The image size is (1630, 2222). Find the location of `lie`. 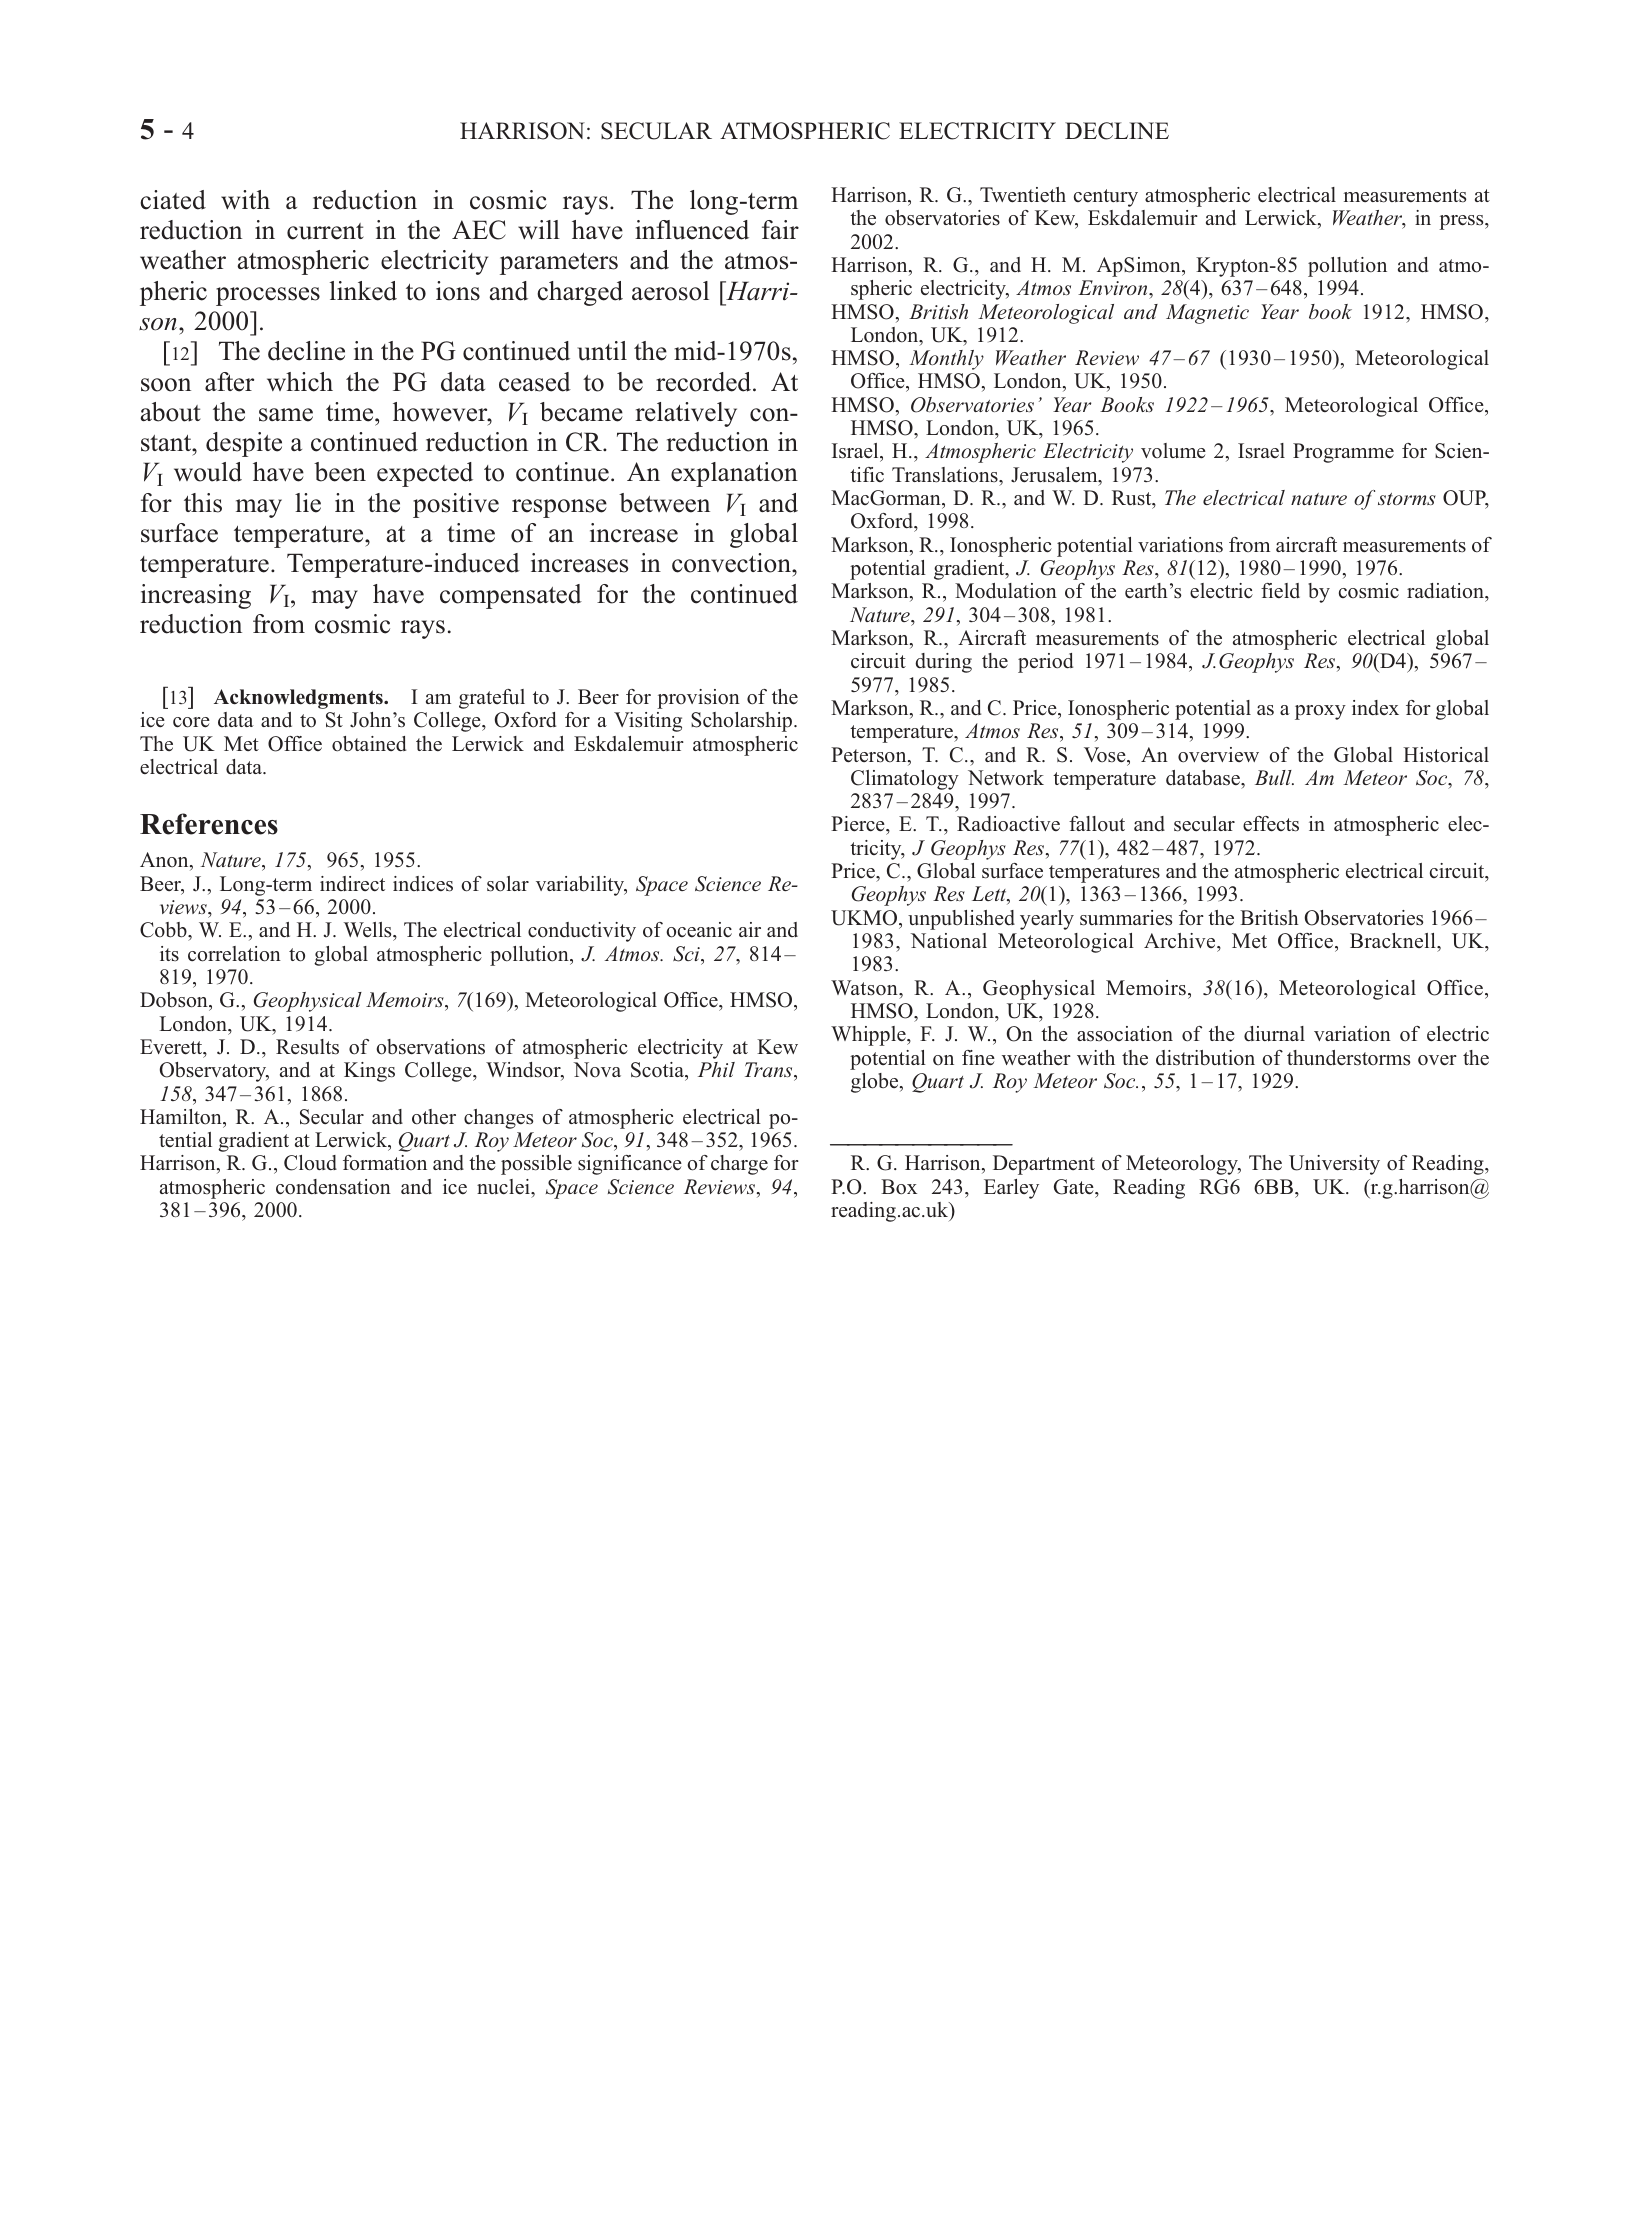

lie is located at coordinates (308, 503).
